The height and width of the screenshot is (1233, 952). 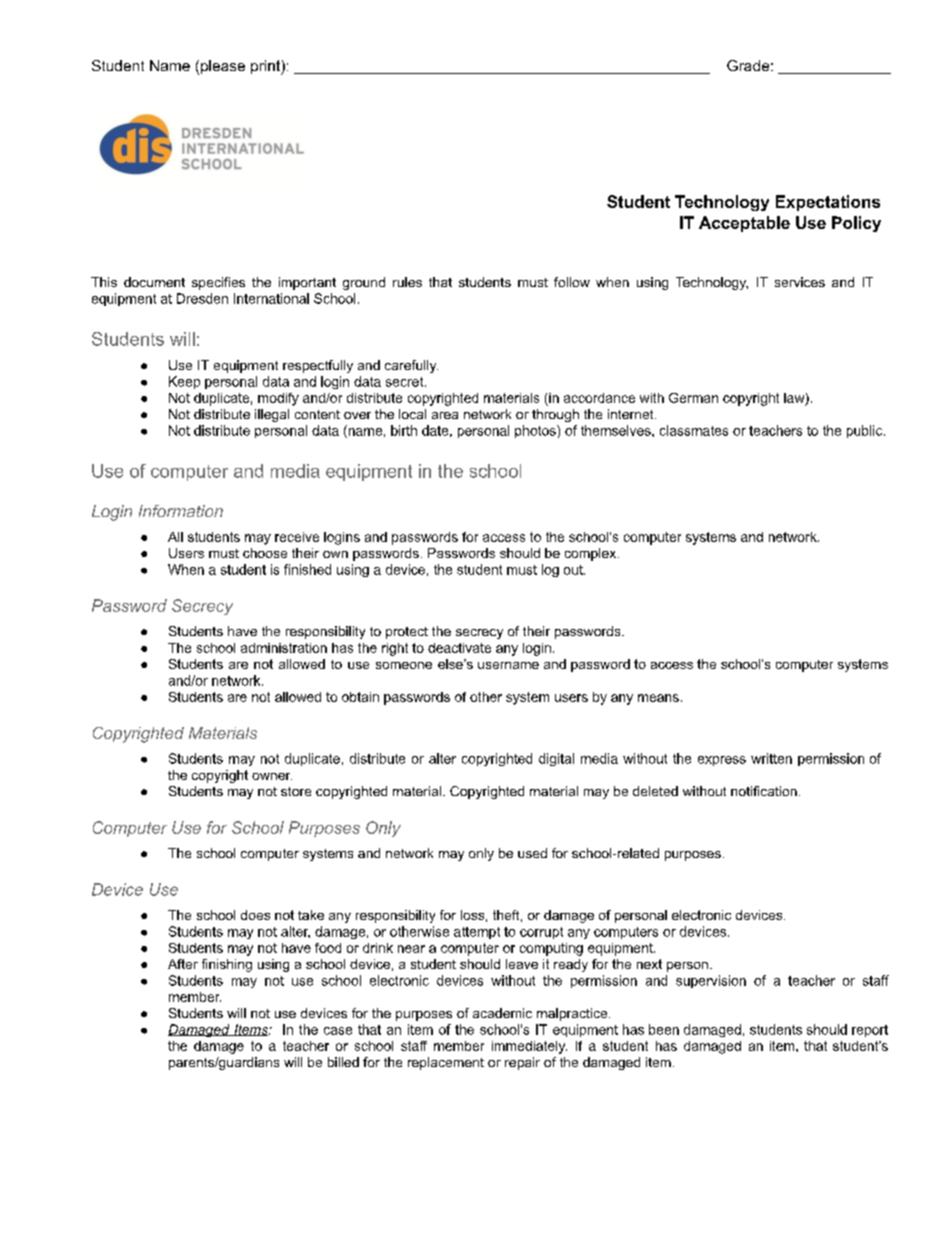 I want to click on Dresden, so click(x=202, y=298).
